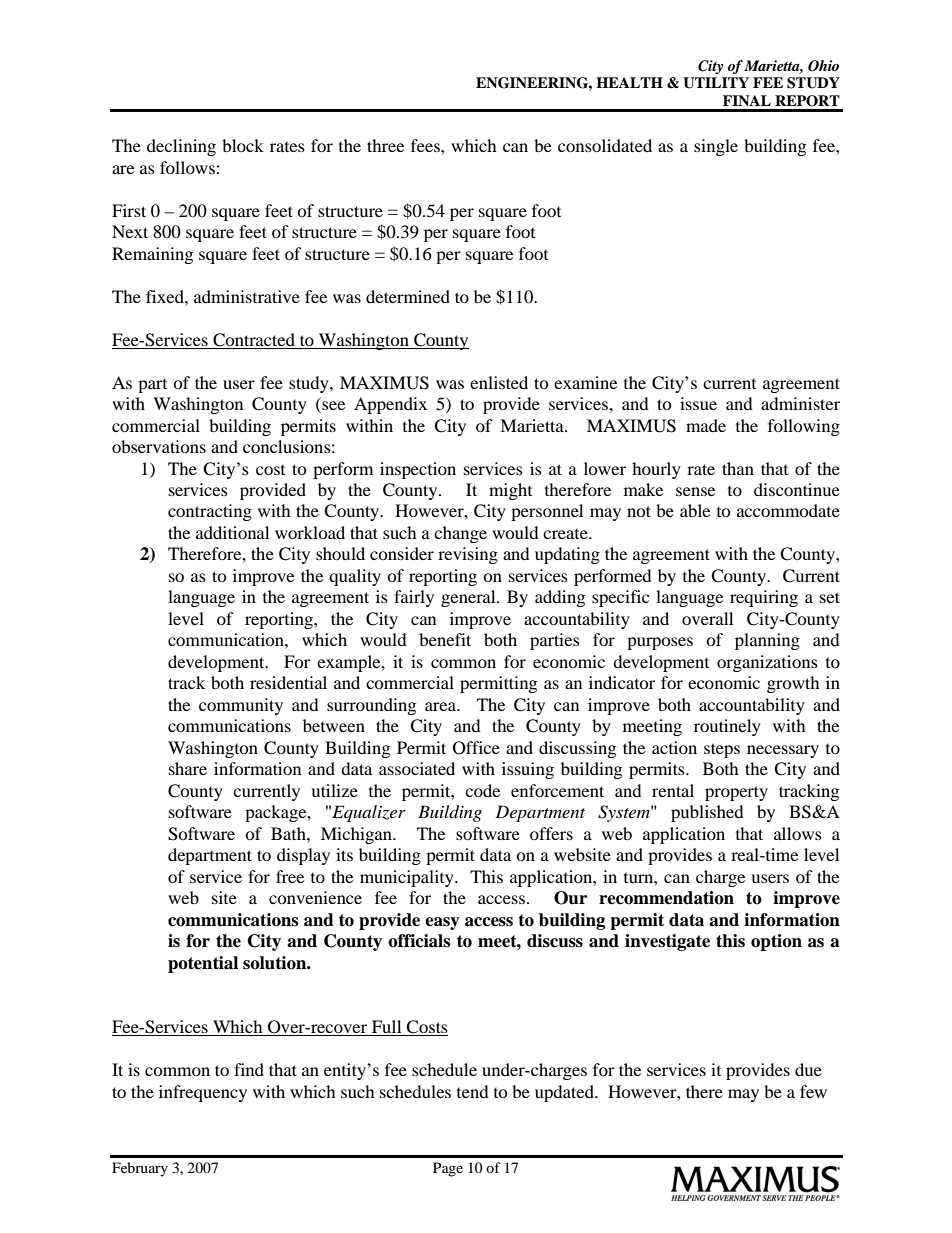 The width and height of the image is (952, 1233). I want to click on fees, so click(426, 145).
